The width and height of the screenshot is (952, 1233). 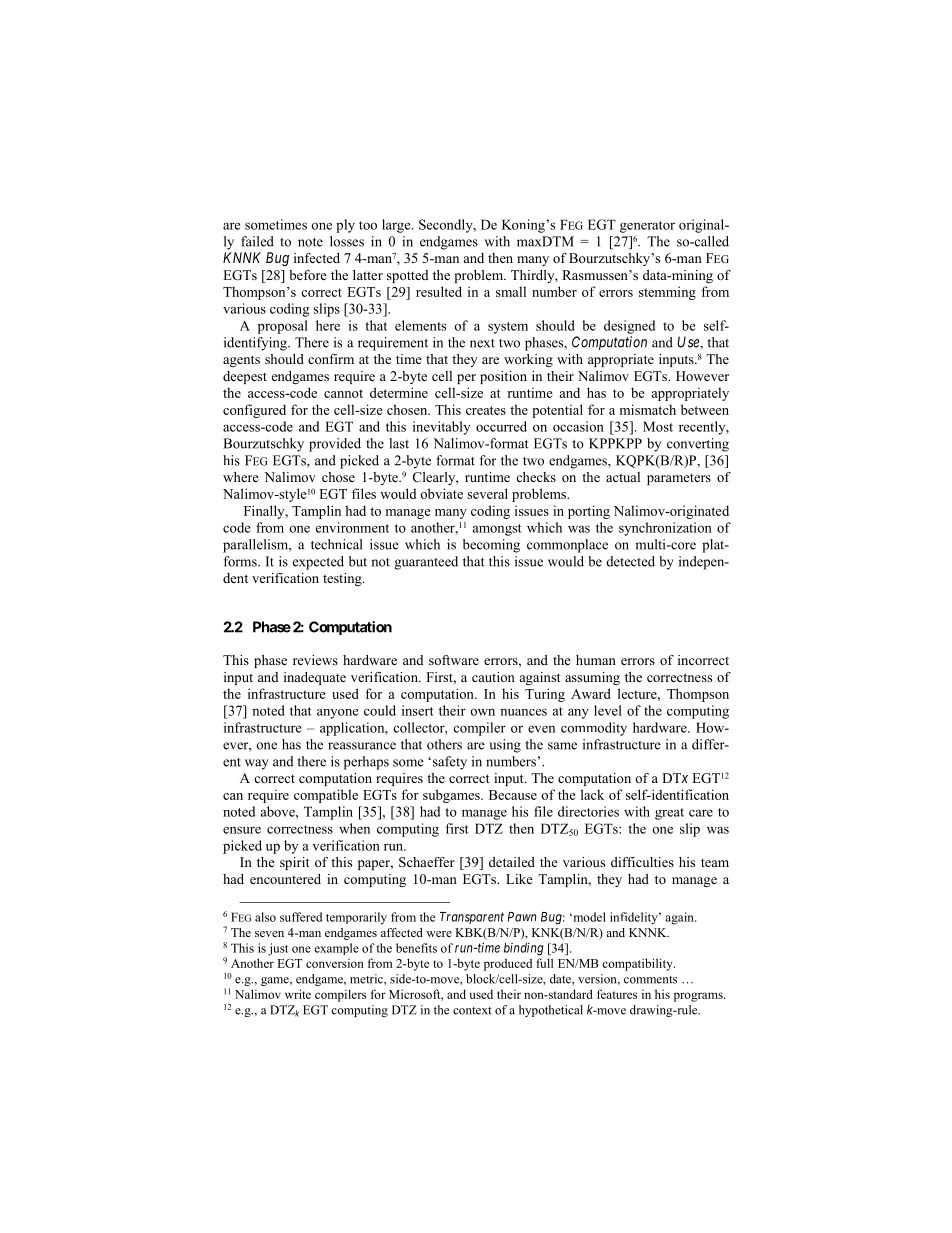 I want to click on context, so click(x=472, y=1011).
